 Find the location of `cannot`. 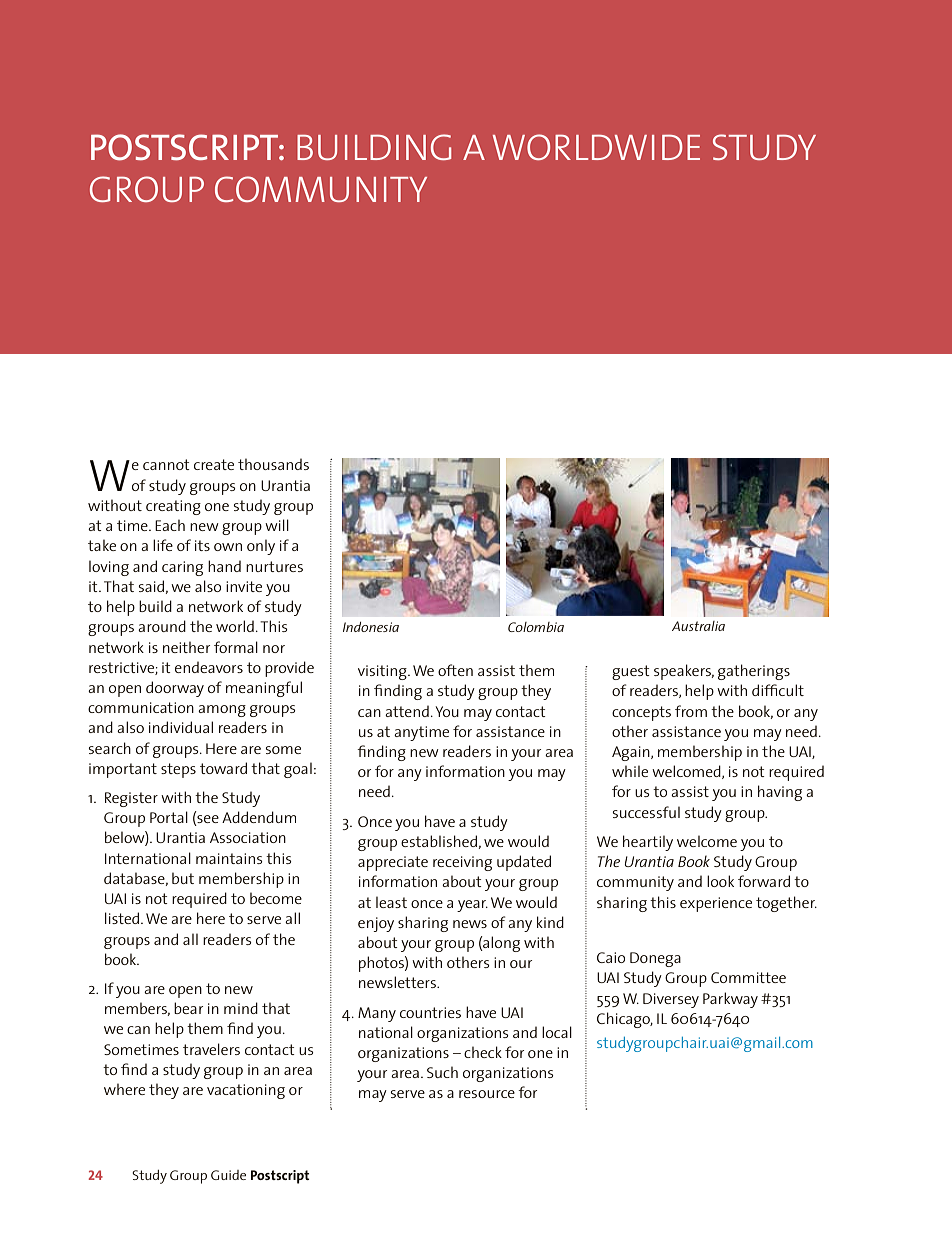

cannot is located at coordinates (166, 464).
